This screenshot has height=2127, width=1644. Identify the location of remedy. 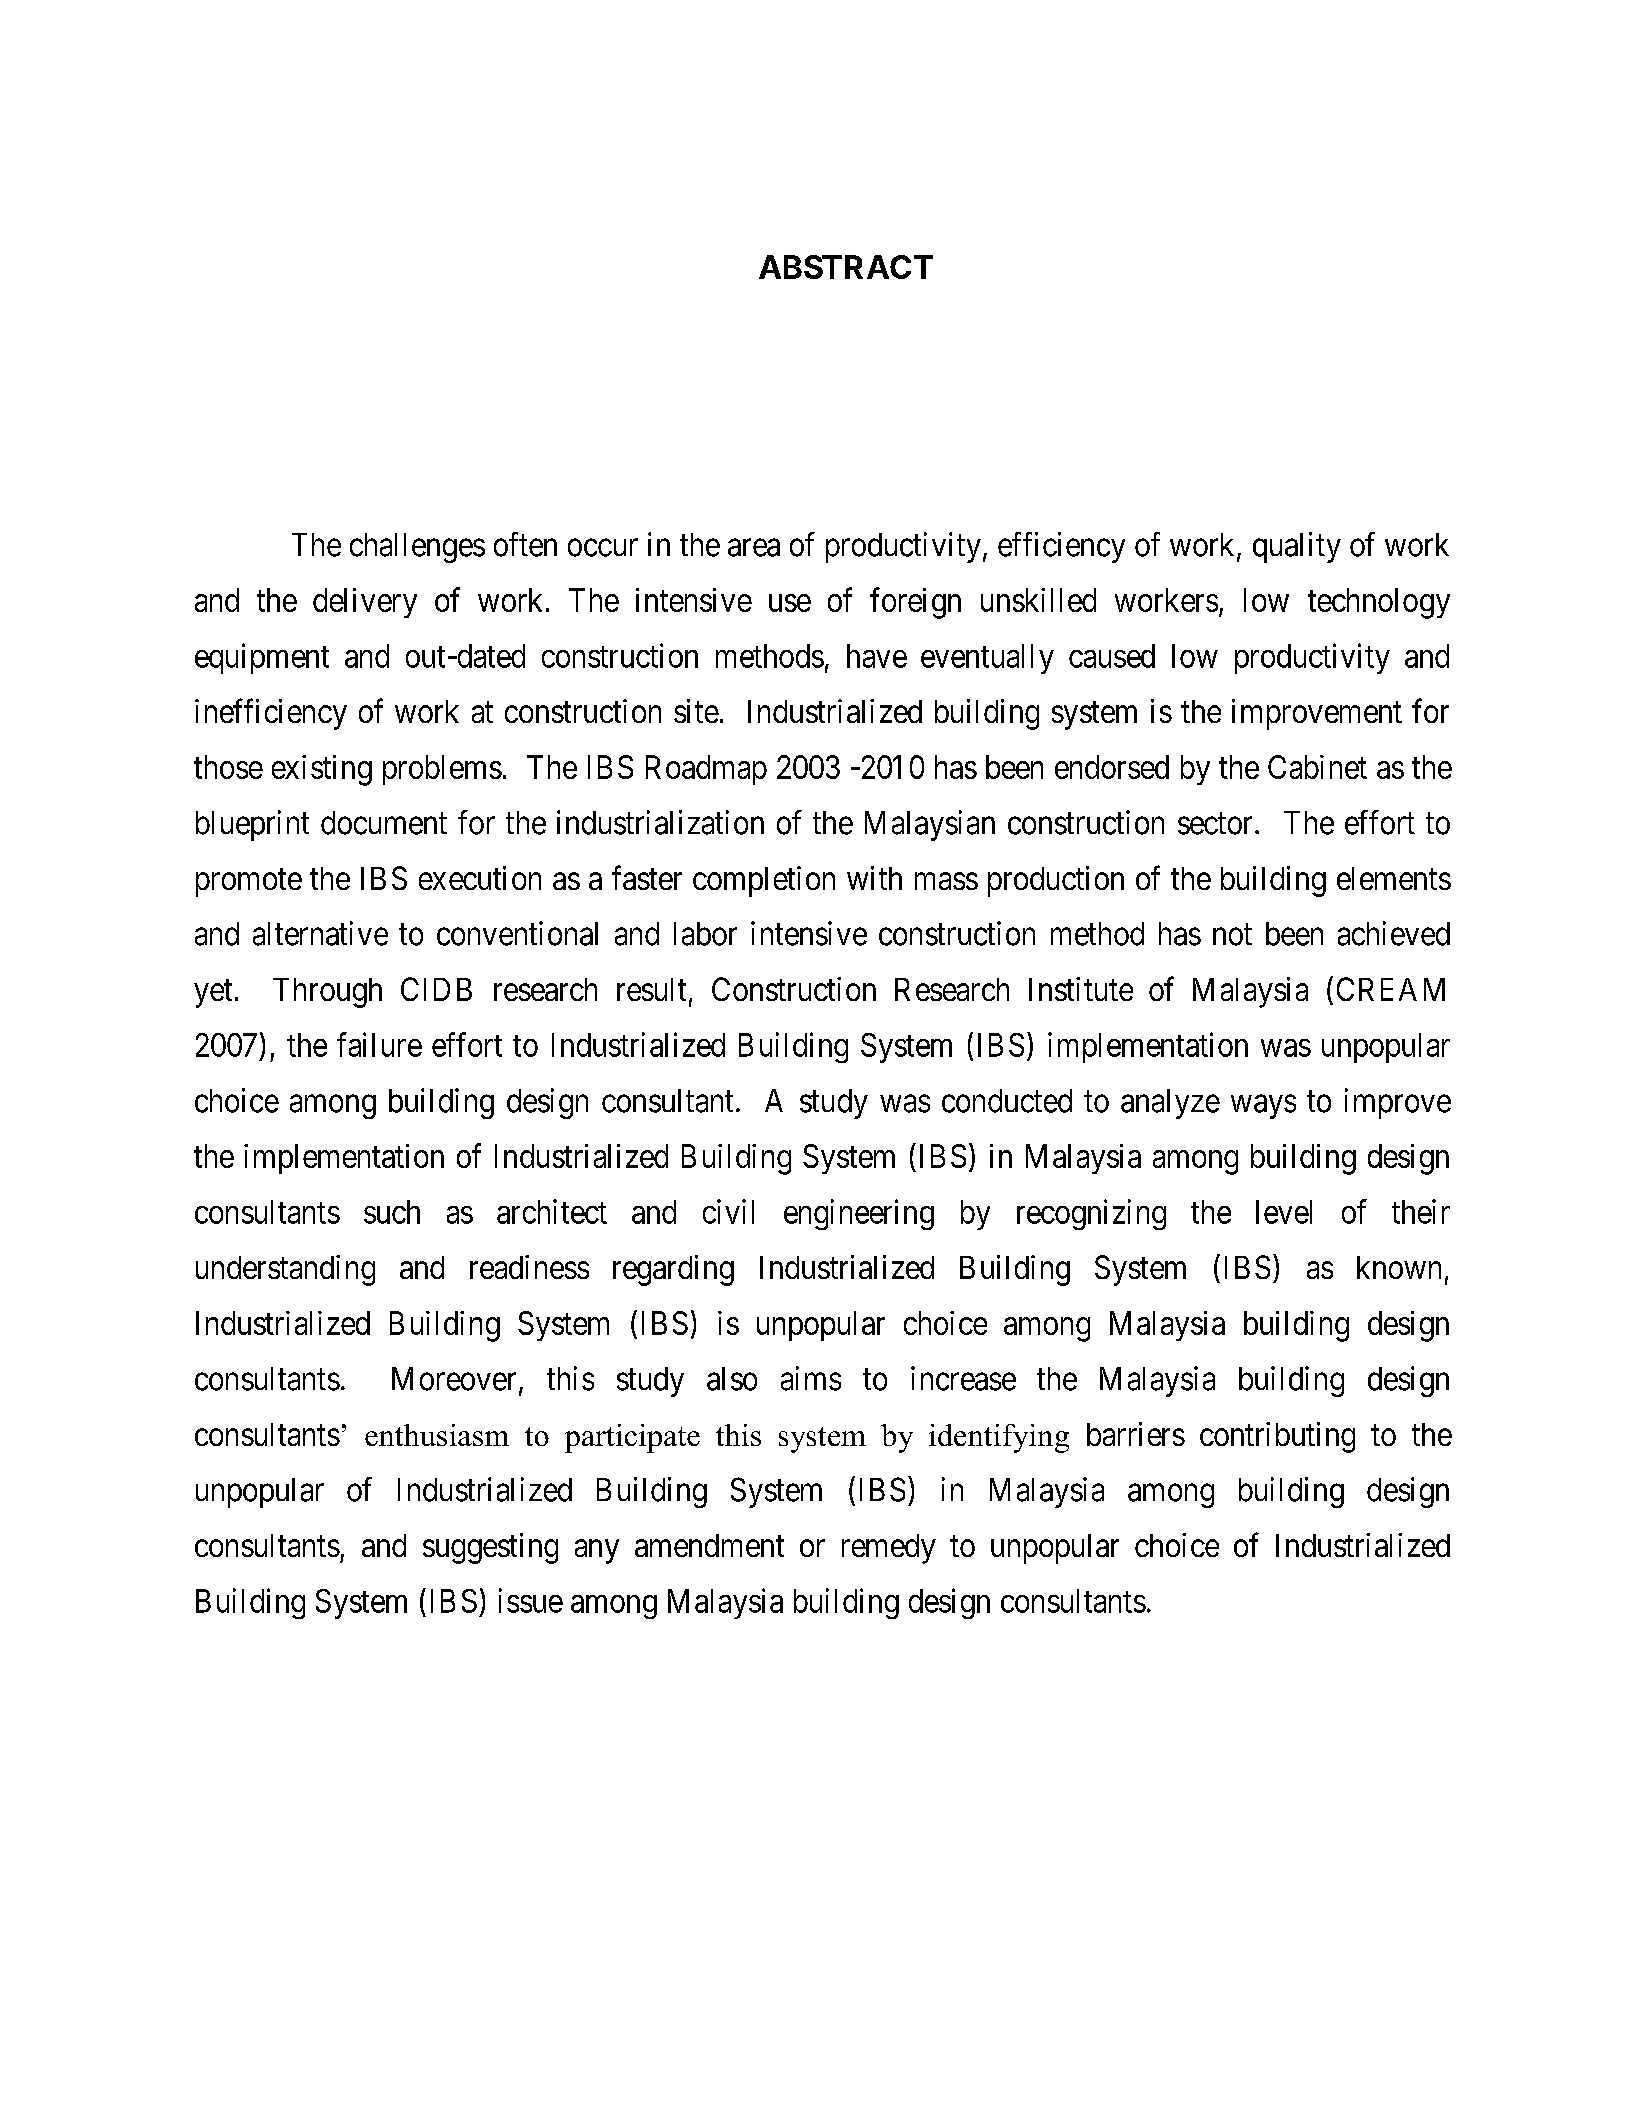
(889, 1549).
